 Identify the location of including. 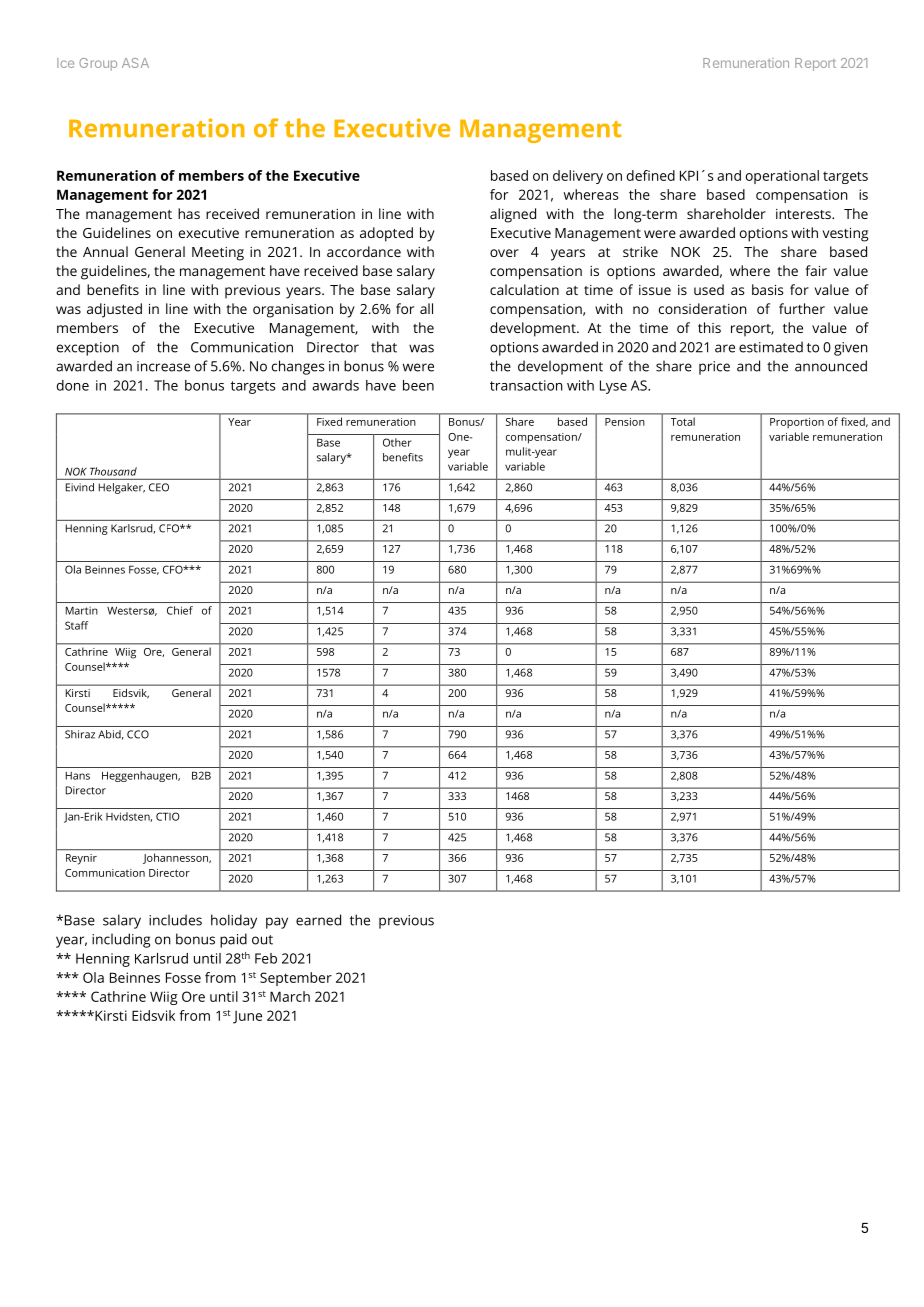
(121, 940).
